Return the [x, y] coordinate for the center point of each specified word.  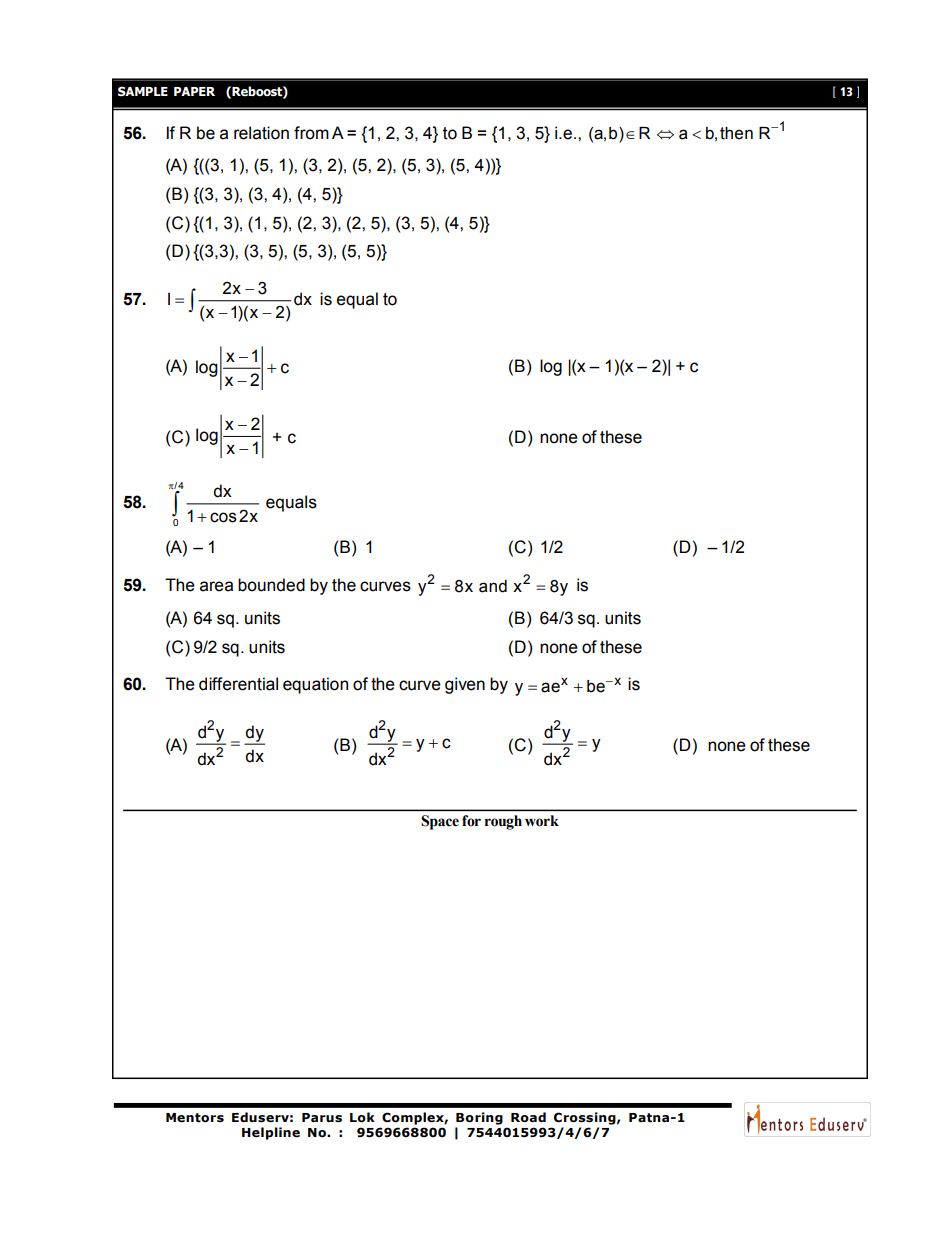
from [311, 133]
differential [238, 684]
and [493, 586]
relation [261, 133]
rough [503, 822]
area [216, 586]
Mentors [195, 1118]
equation [315, 685]
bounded [271, 585]
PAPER [194, 91]
